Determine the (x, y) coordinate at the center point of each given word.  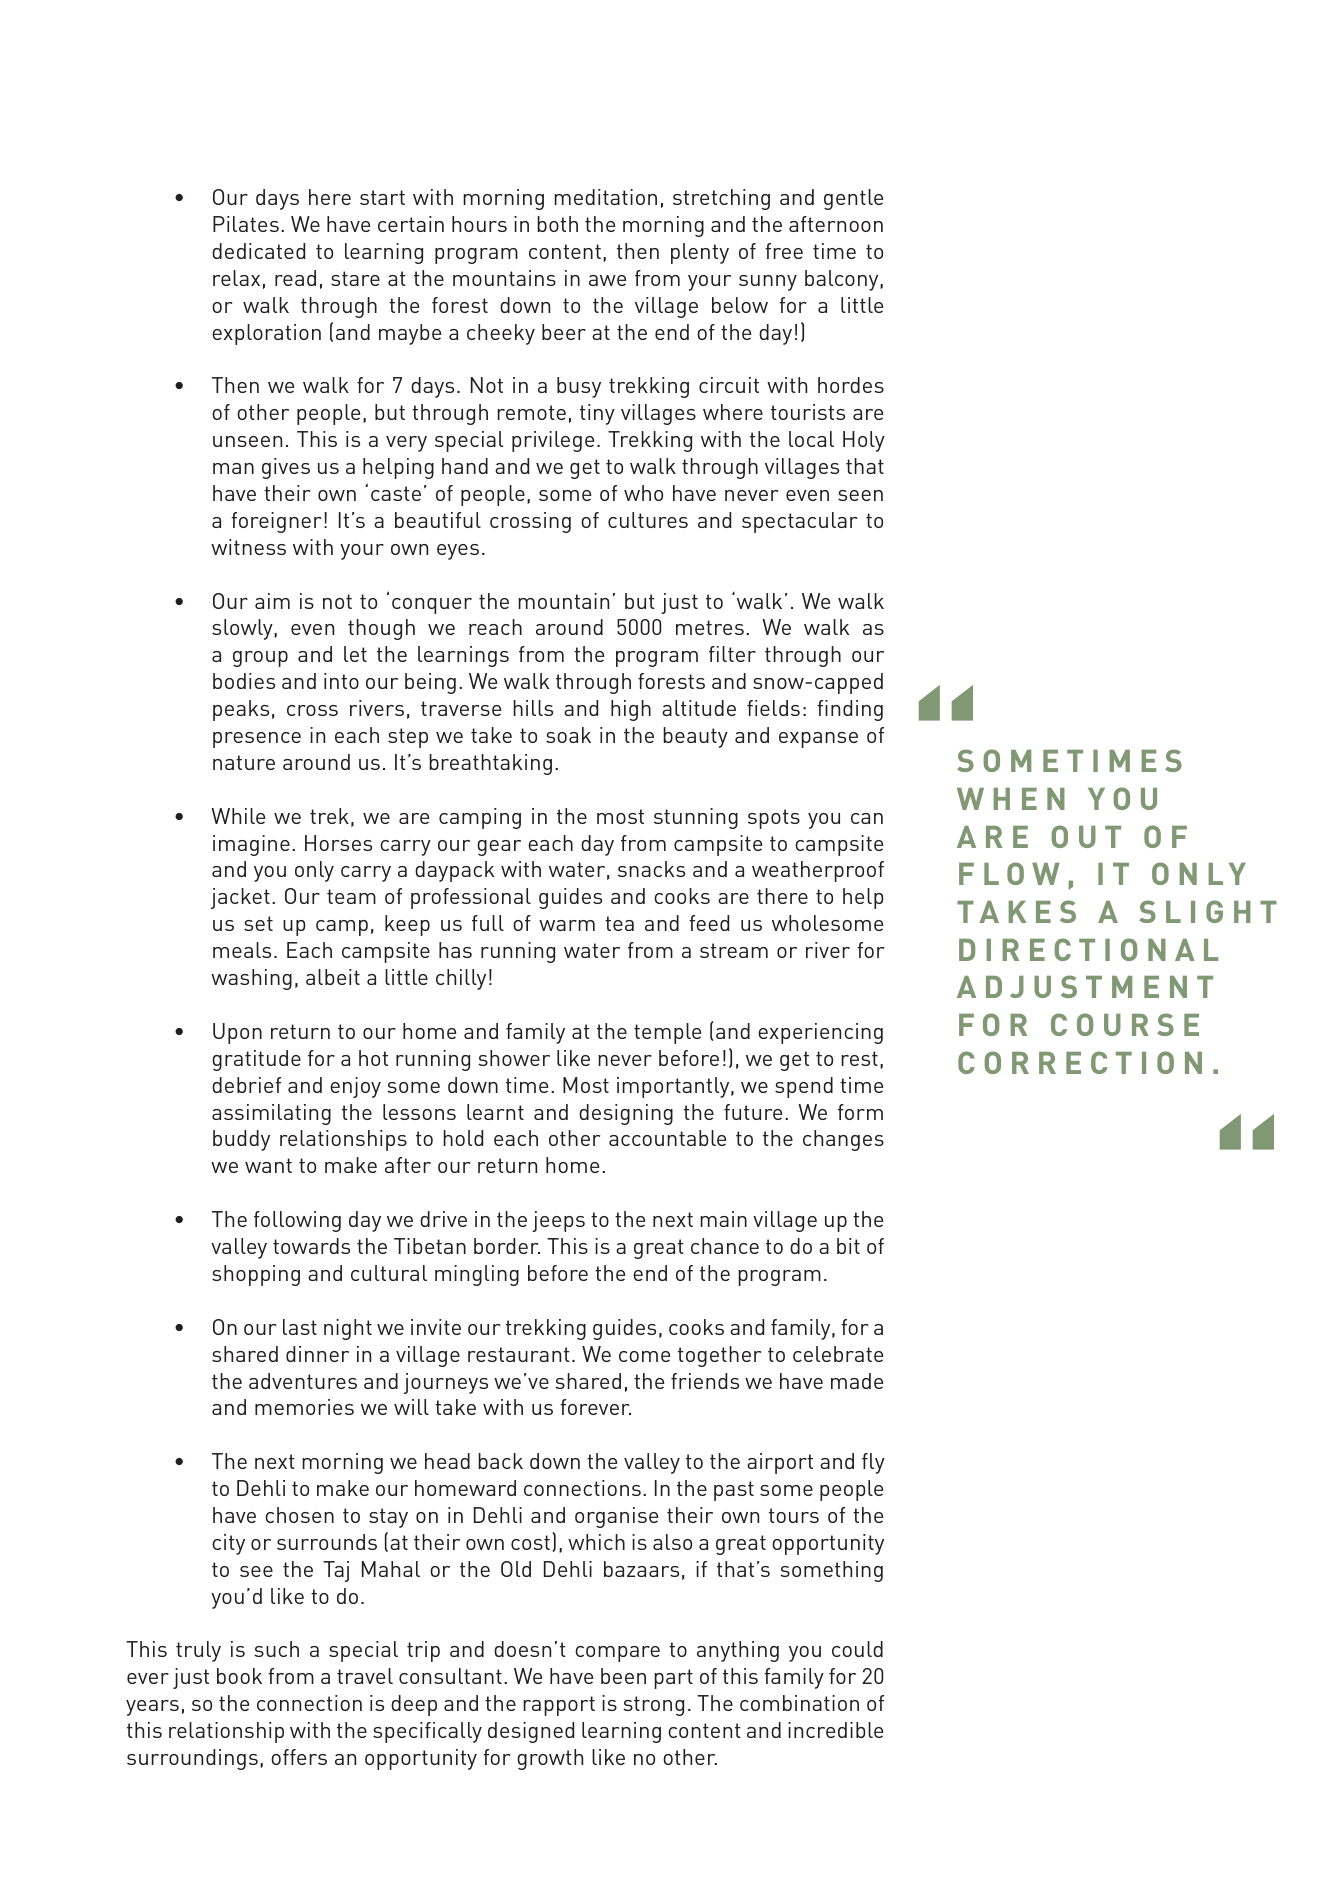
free (784, 251)
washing (251, 979)
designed (531, 1732)
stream (734, 950)
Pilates (246, 224)
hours (479, 224)
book (239, 1676)
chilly (461, 979)
